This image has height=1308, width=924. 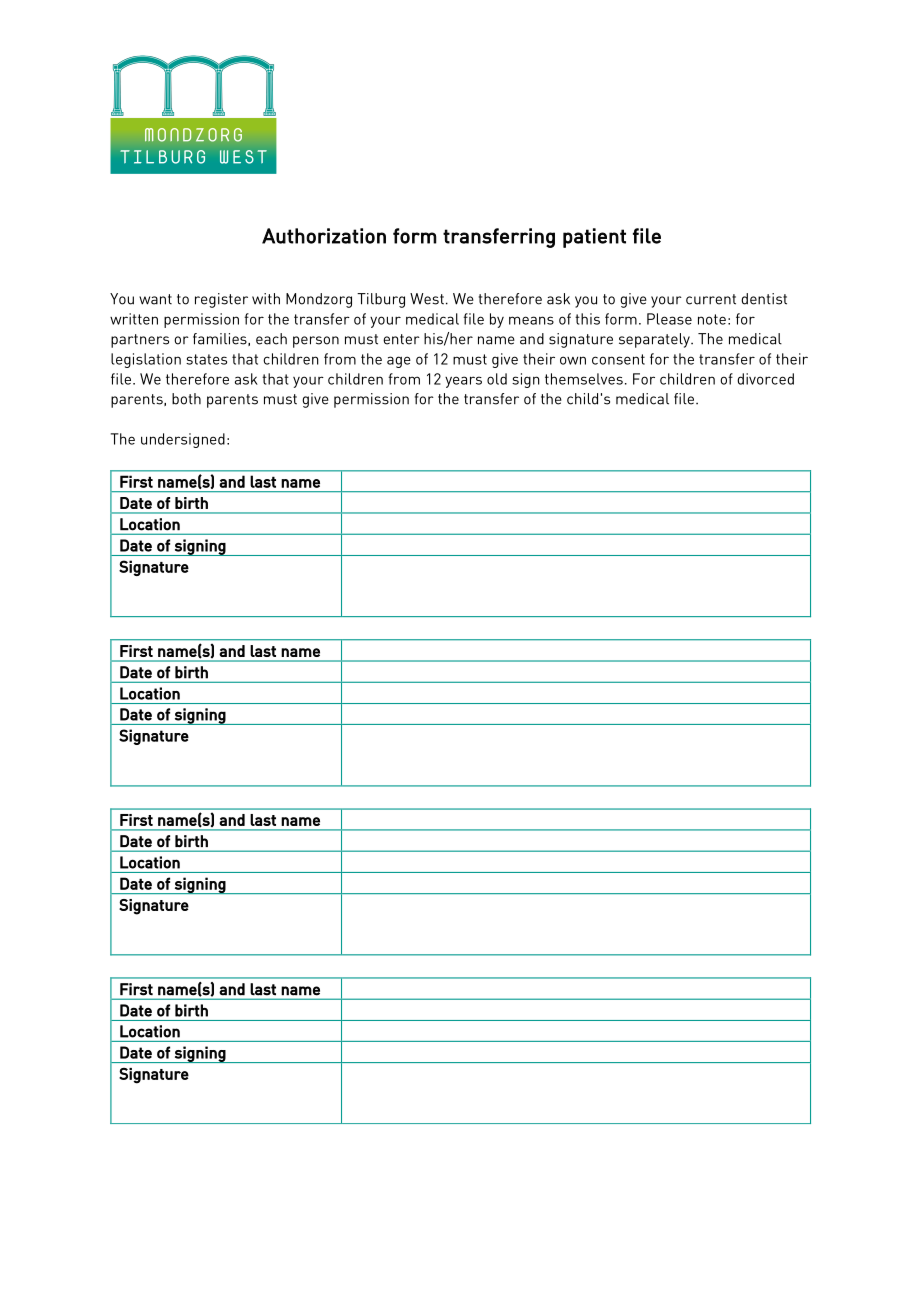 What do you see at coordinates (186, 399) in the image?
I see `both` at bounding box center [186, 399].
